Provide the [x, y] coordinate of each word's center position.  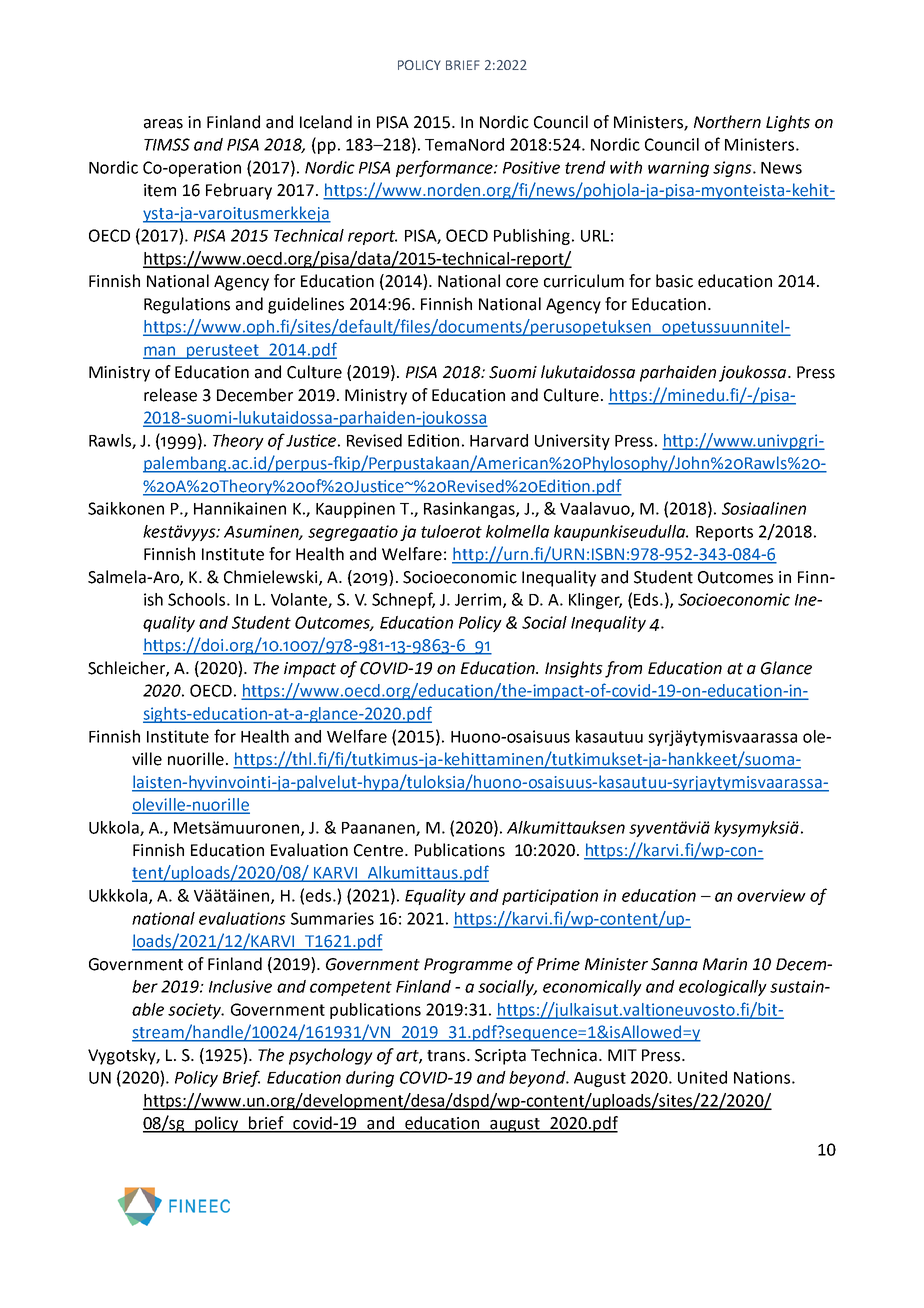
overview [771, 895]
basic [674, 281]
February [239, 191]
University [572, 442]
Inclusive [240, 986]
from [623, 669]
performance [445, 168]
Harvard [499, 440]
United [702, 1077]
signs [733, 169]
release [170, 395]
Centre [380, 850]
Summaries [332, 918]
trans [447, 1056]
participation [550, 897]
